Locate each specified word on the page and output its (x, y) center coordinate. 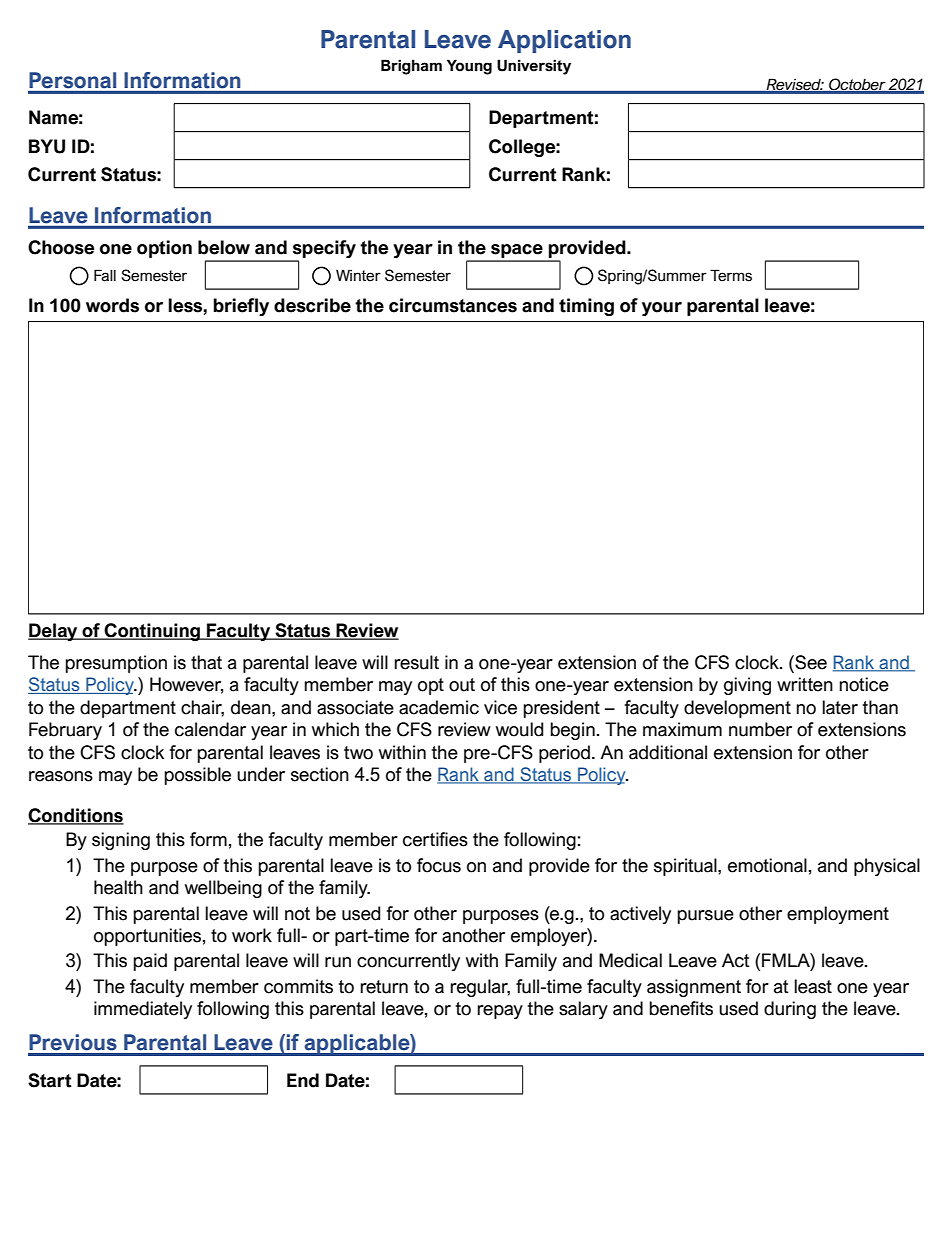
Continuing (152, 632)
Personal (72, 80)
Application (564, 41)
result (416, 662)
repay (500, 1012)
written (805, 684)
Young (469, 67)
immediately (143, 1010)
